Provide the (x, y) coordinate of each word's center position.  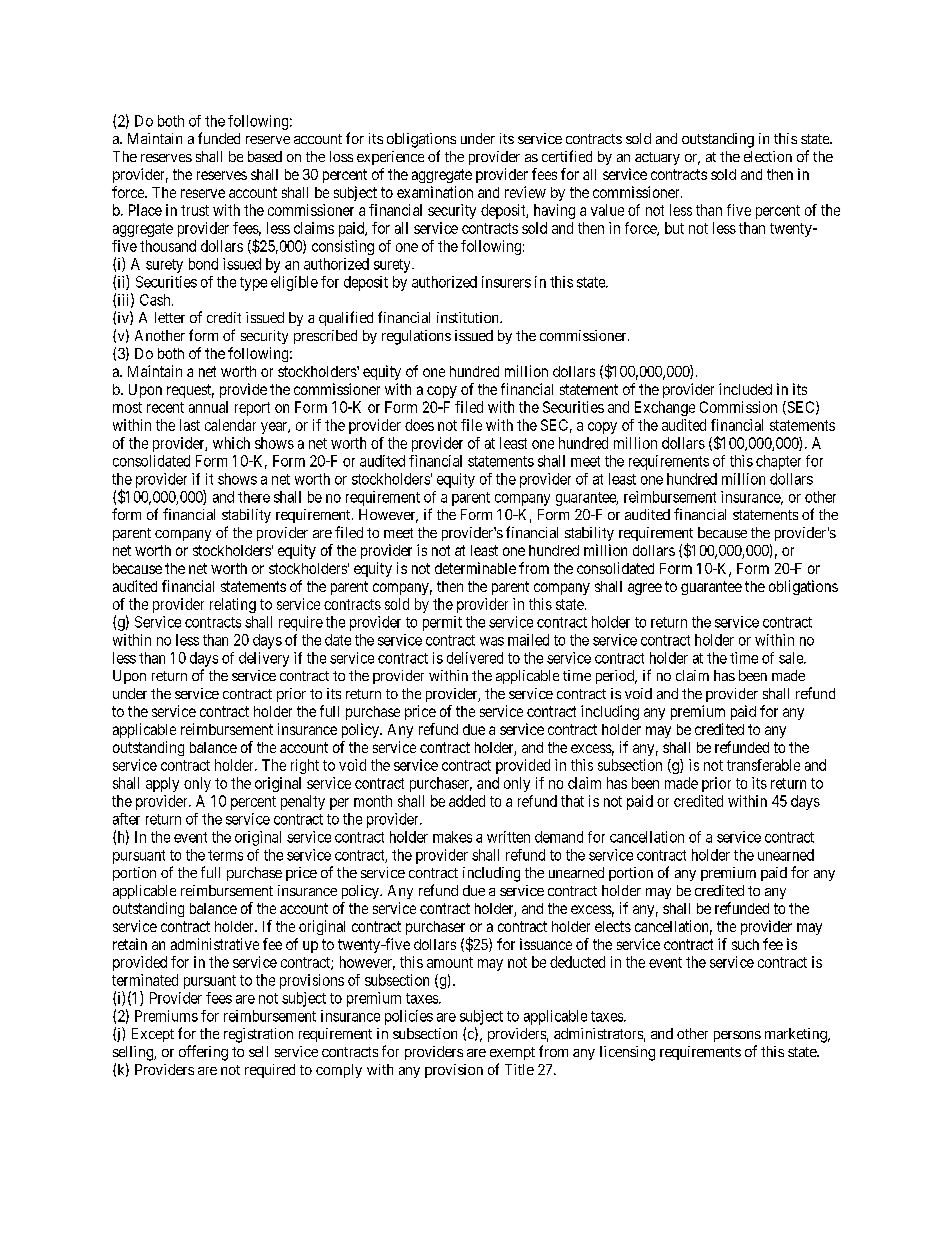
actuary (657, 158)
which (231, 443)
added (467, 801)
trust (195, 210)
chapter (778, 462)
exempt (512, 1053)
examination (435, 192)
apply (162, 784)
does (419, 425)
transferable (763, 765)
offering (203, 1053)
